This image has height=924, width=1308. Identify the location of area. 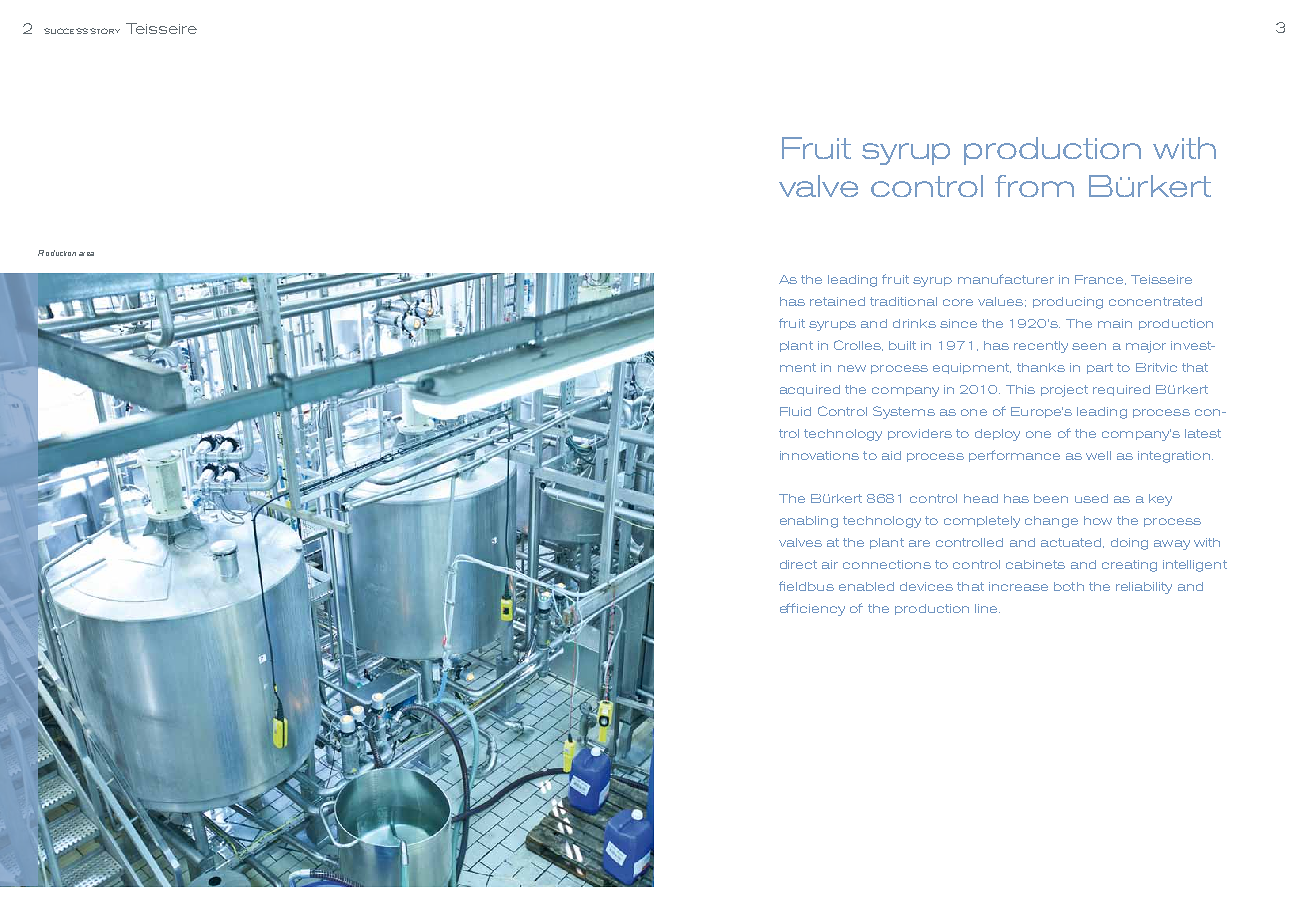
(86, 254).
